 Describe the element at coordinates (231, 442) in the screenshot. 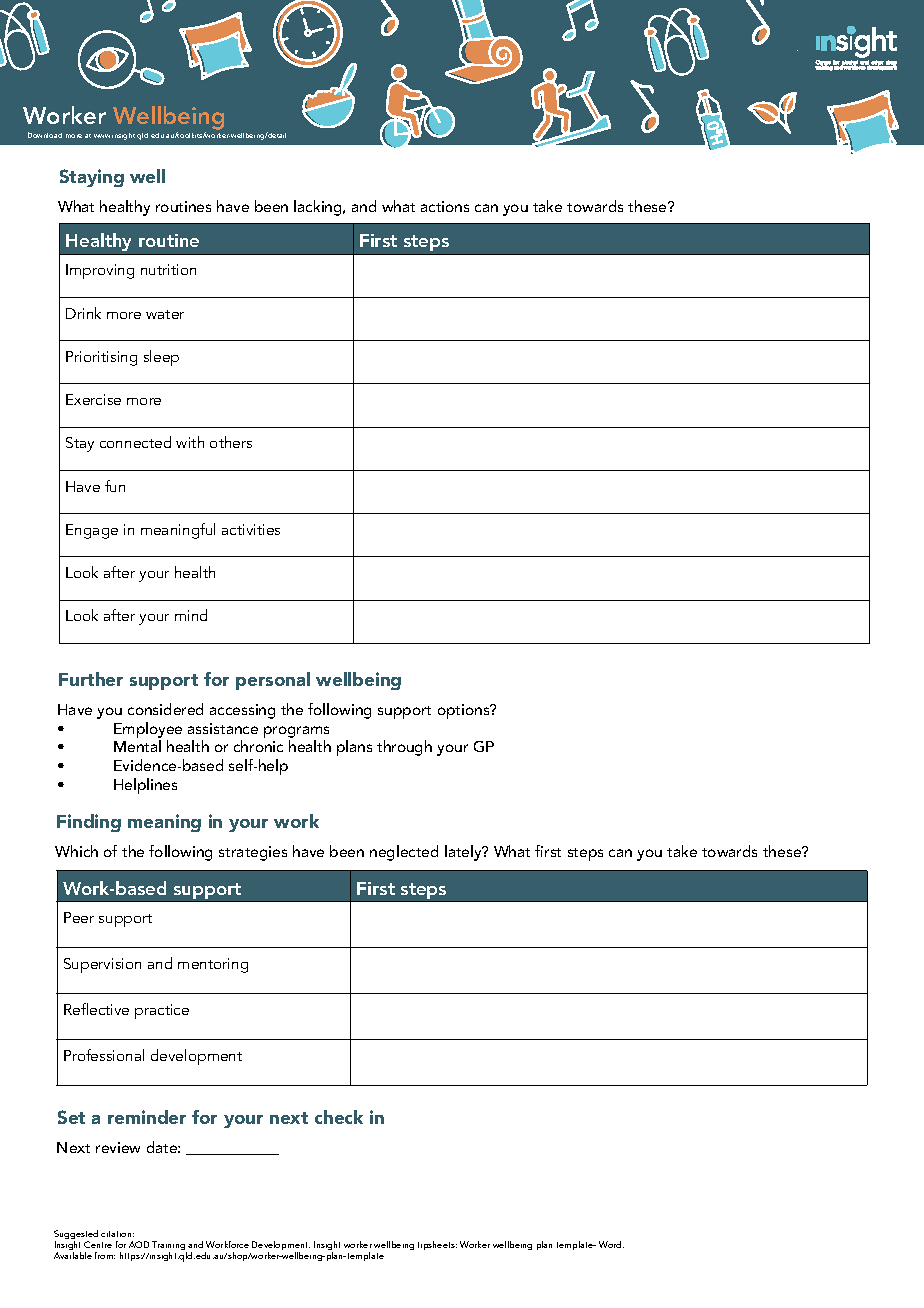

I see `others` at that location.
